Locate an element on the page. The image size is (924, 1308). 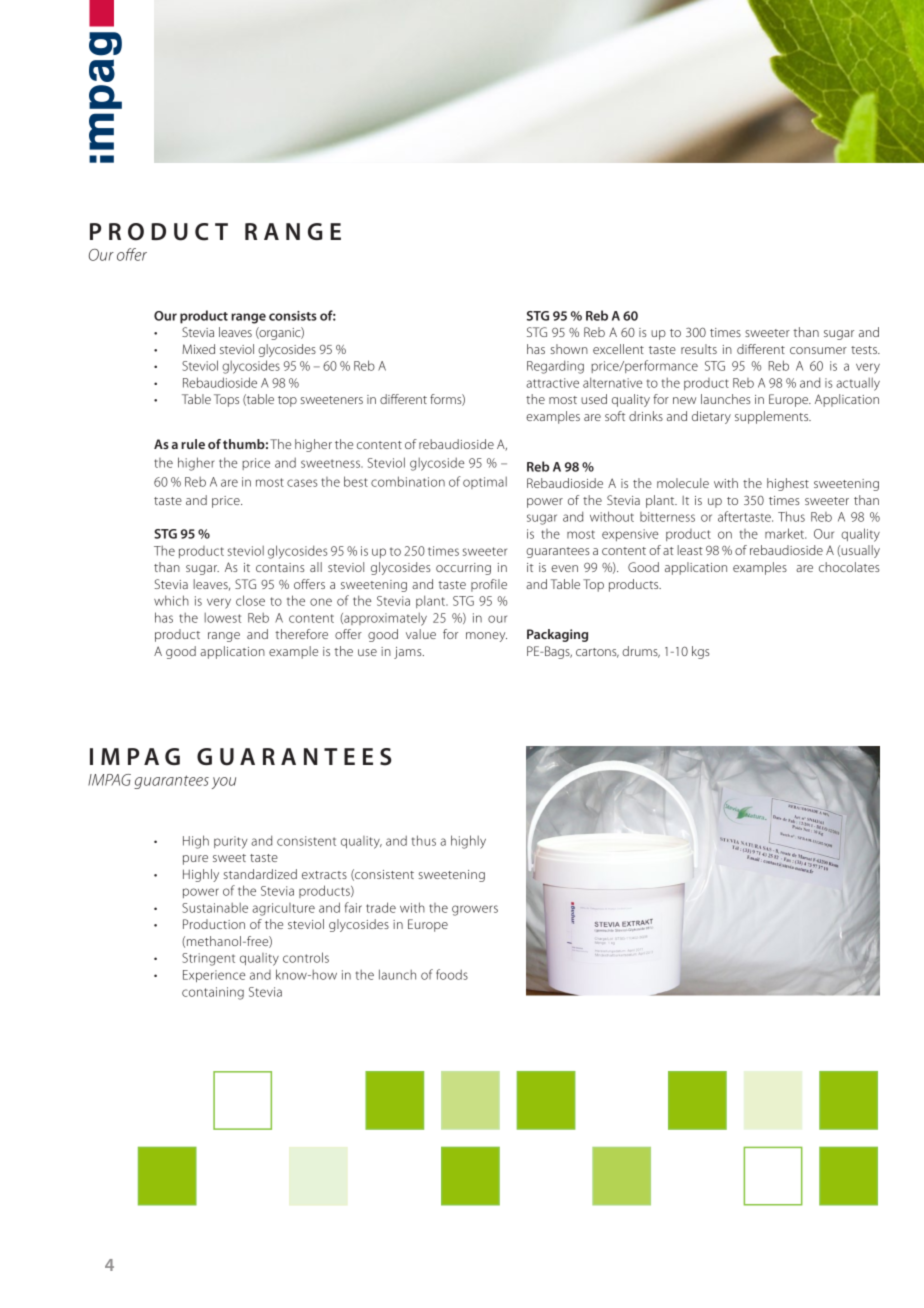
consumer is located at coordinates (818, 350).
